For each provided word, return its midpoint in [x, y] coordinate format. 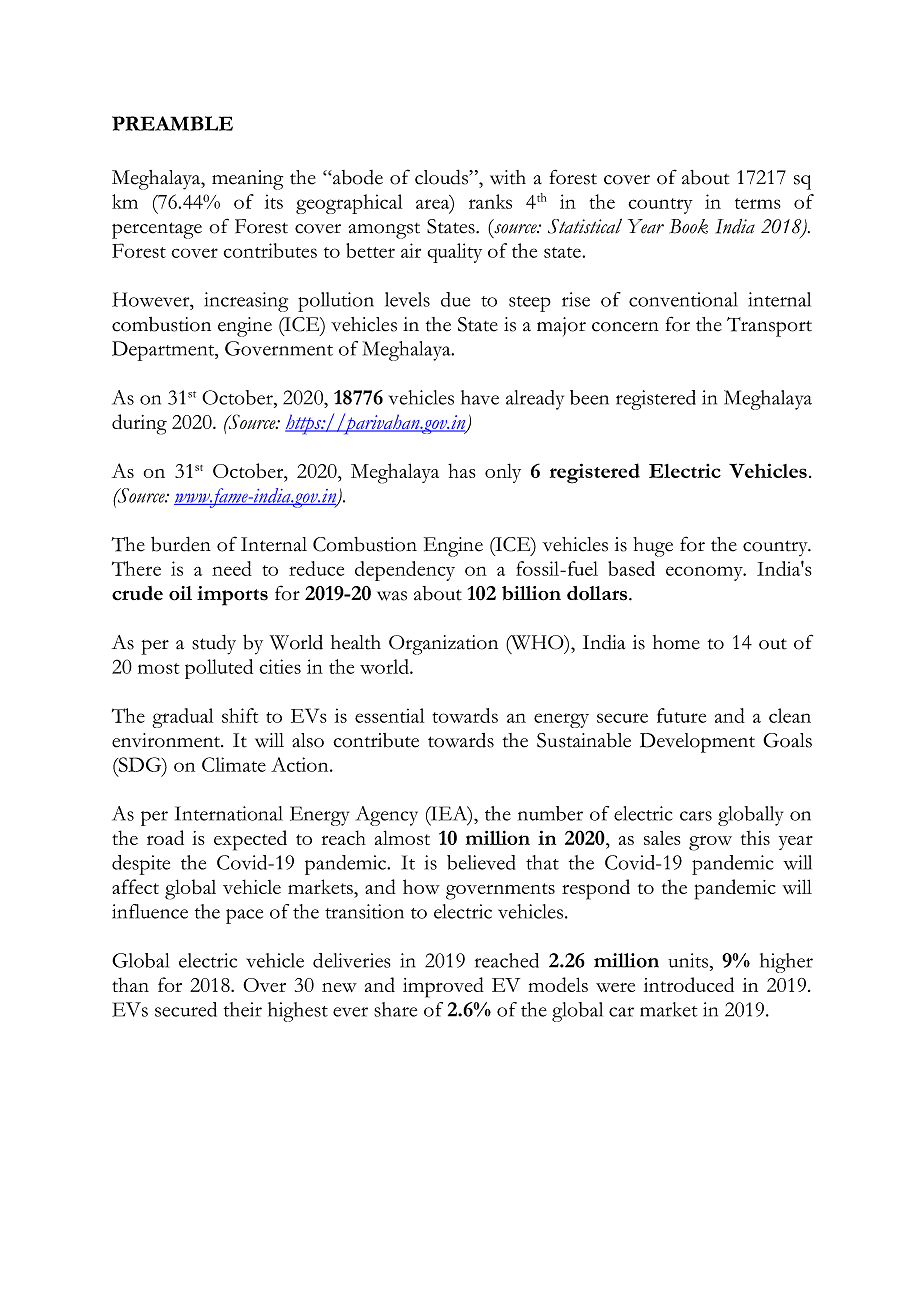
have [480, 397]
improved [443, 987]
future [681, 715]
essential [389, 715]
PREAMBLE [172, 123]
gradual [182, 718]
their [243, 1009]
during [139, 424]
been [589, 397]
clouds [443, 177]
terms [758, 203]
